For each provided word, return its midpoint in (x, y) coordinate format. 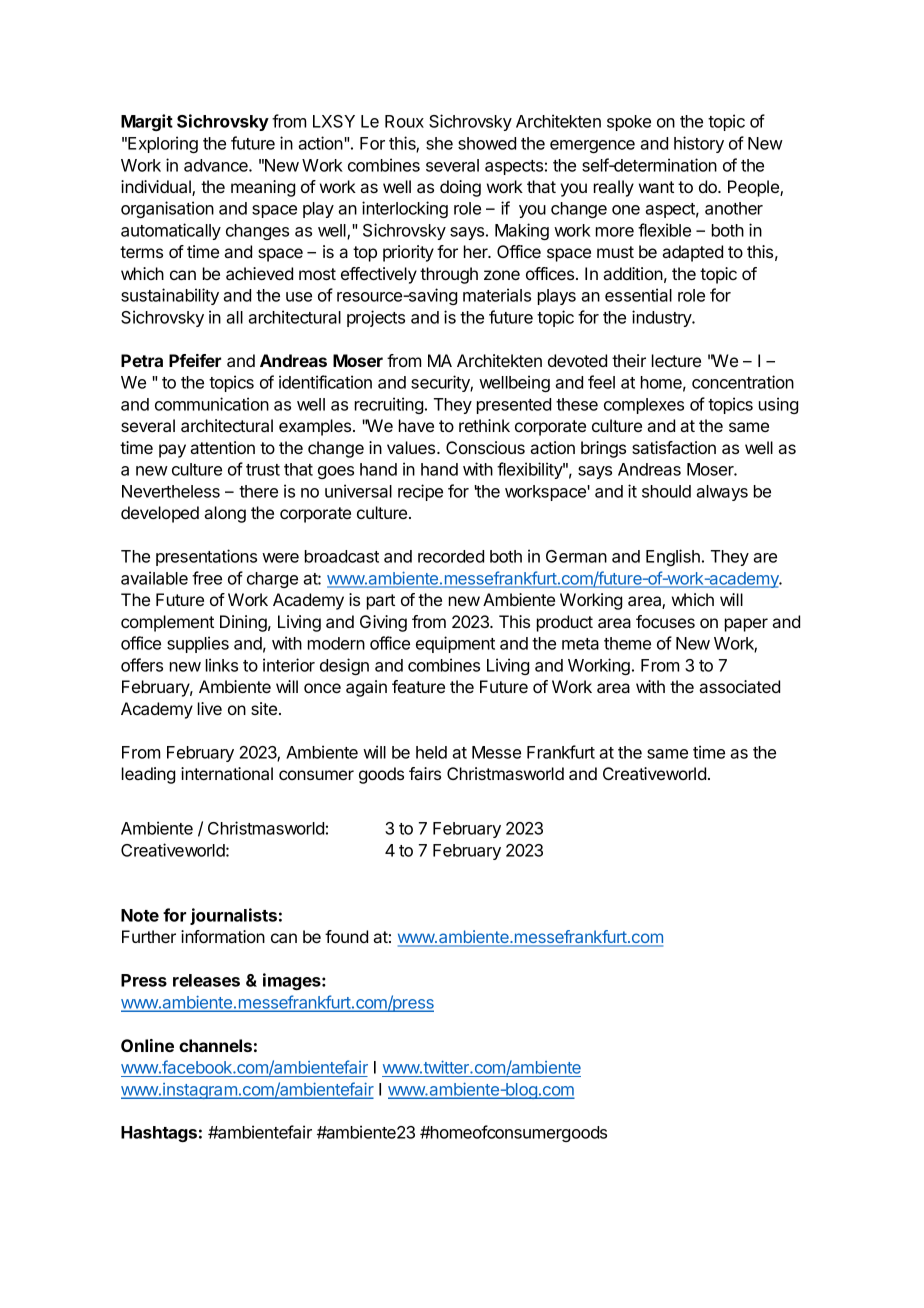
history (699, 144)
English (673, 557)
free (207, 578)
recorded (451, 556)
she (439, 143)
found (346, 936)
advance (217, 165)
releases (206, 980)
